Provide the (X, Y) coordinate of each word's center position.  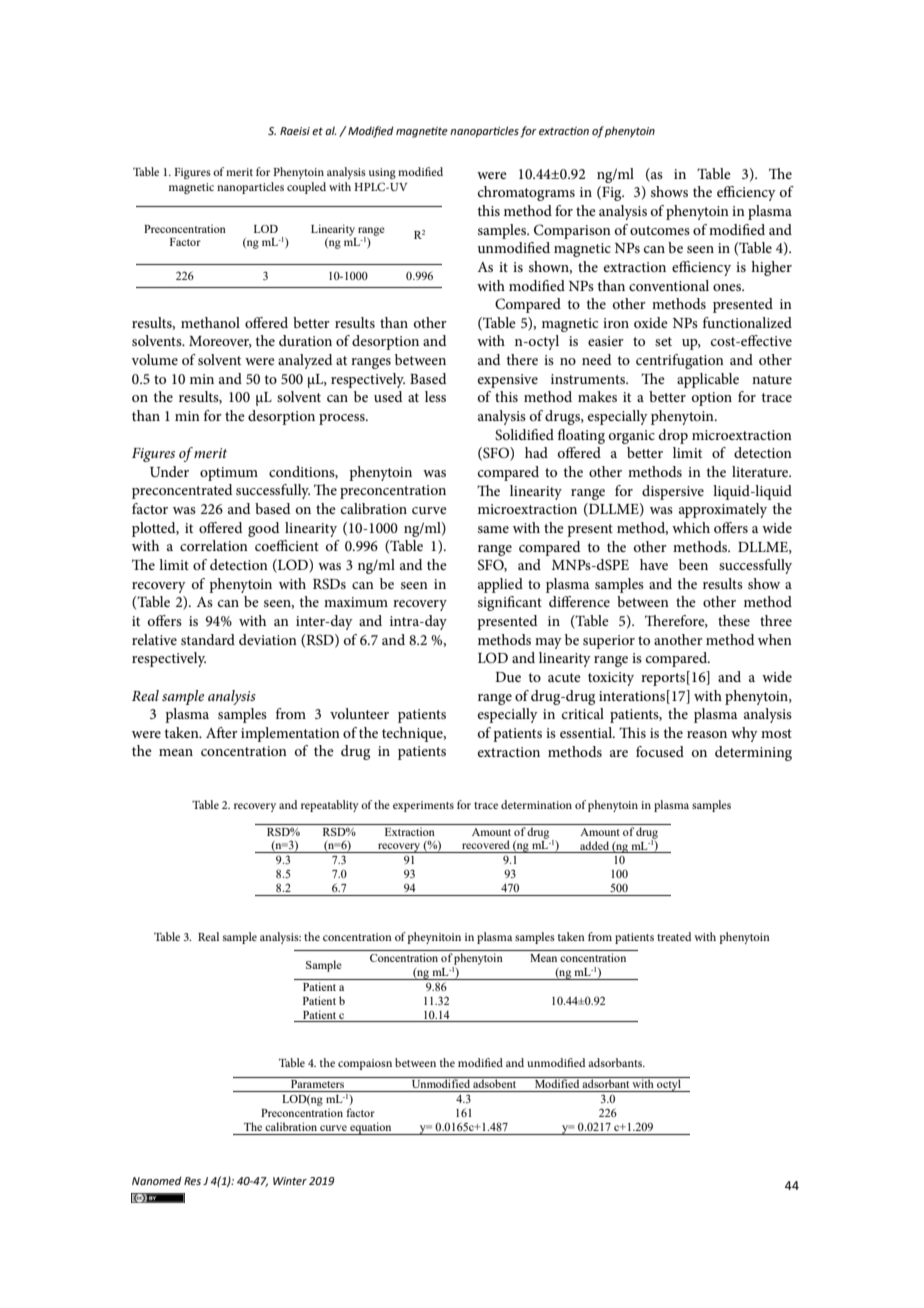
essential (587, 732)
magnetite (422, 132)
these (734, 620)
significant (510, 603)
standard (208, 639)
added (594, 845)
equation (371, 1128)
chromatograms (526, 193)
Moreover (220, 342)
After (222, 732)
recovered (486, 844)
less (435, 396)
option (712, 399)
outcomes (660, 230)
